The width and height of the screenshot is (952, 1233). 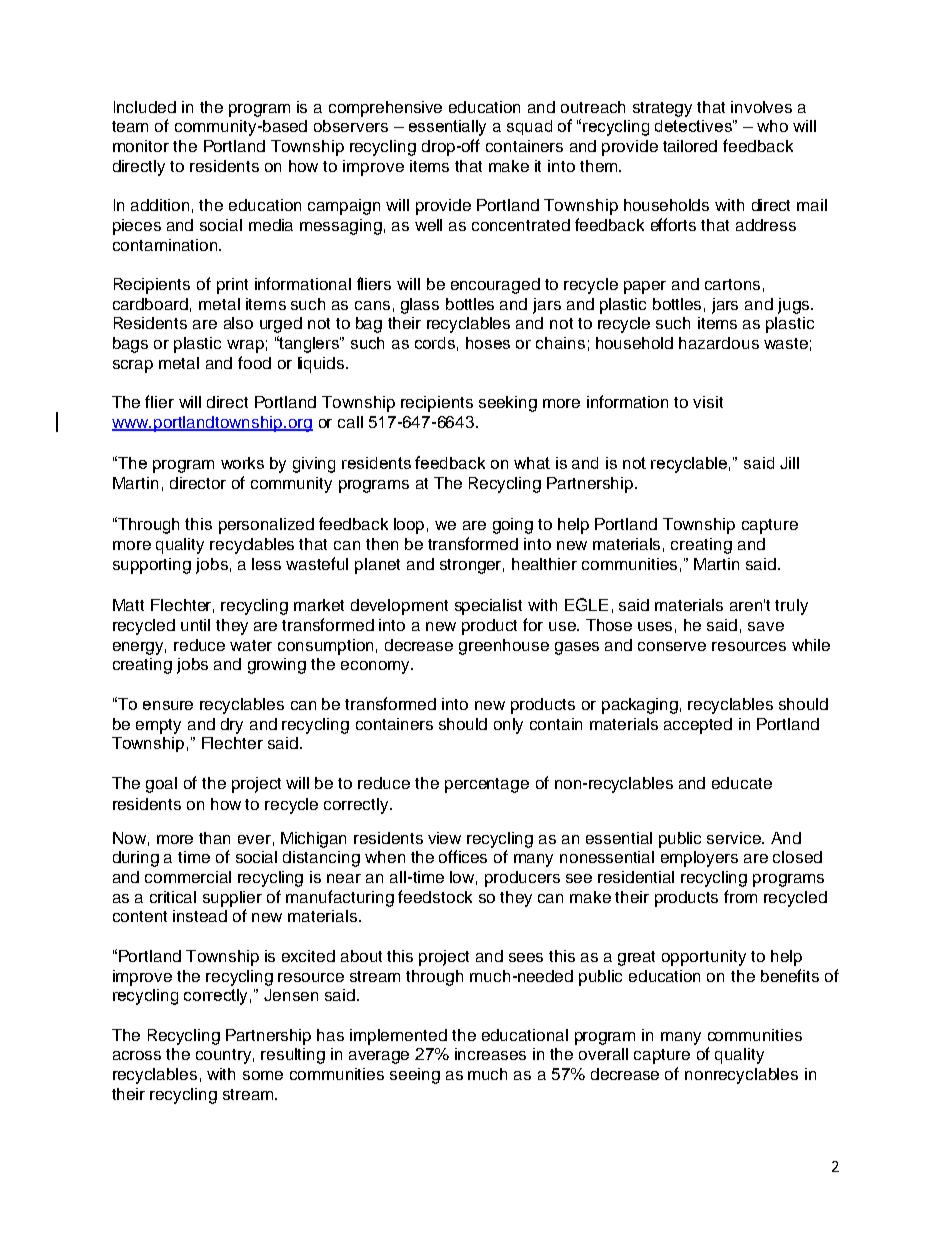 What do you see at coordinates (242, 463) in the screenshot?
I see `works` at bounding box center [242, 463].
